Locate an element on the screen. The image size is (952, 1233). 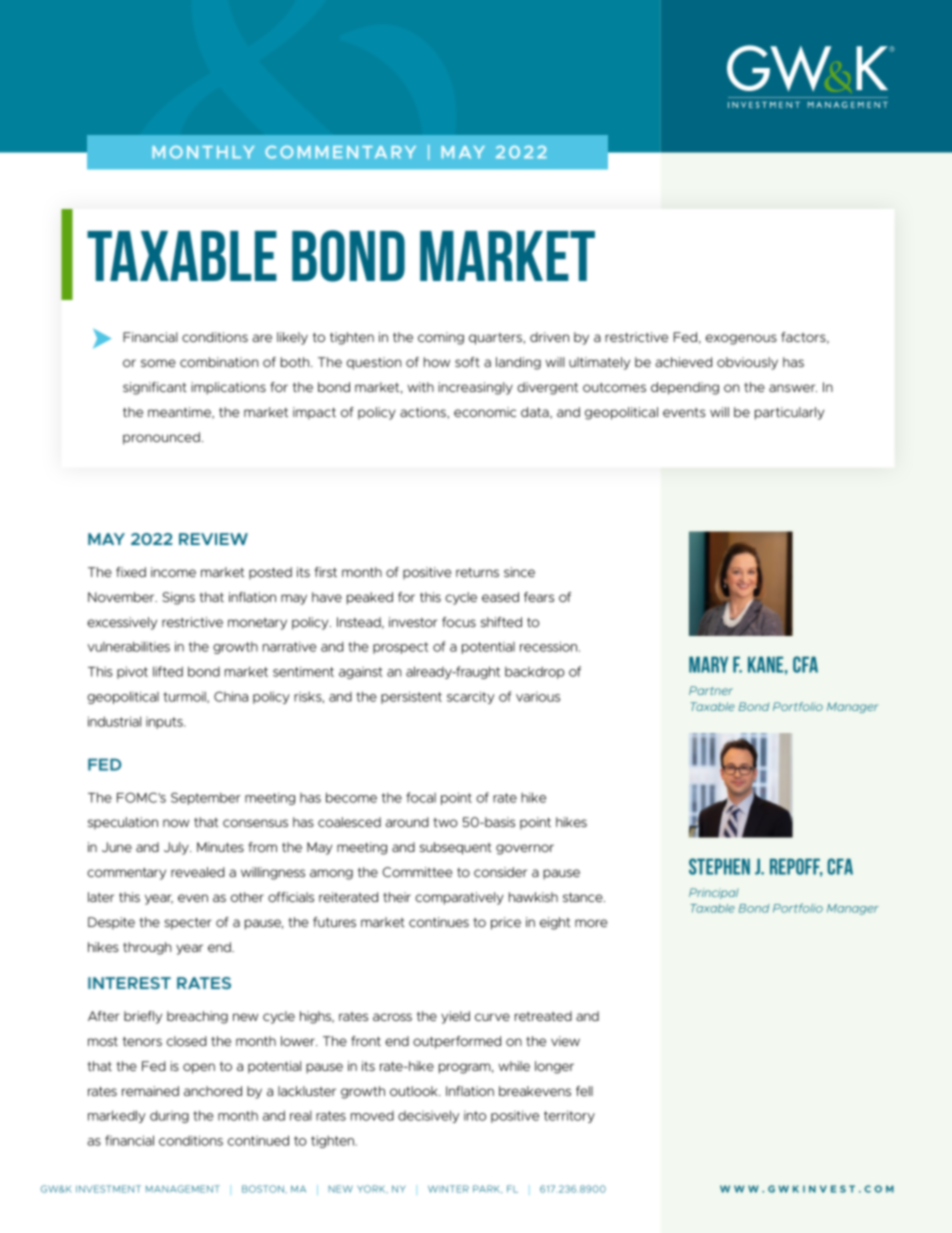
how is located at coordinates (437, 362).
